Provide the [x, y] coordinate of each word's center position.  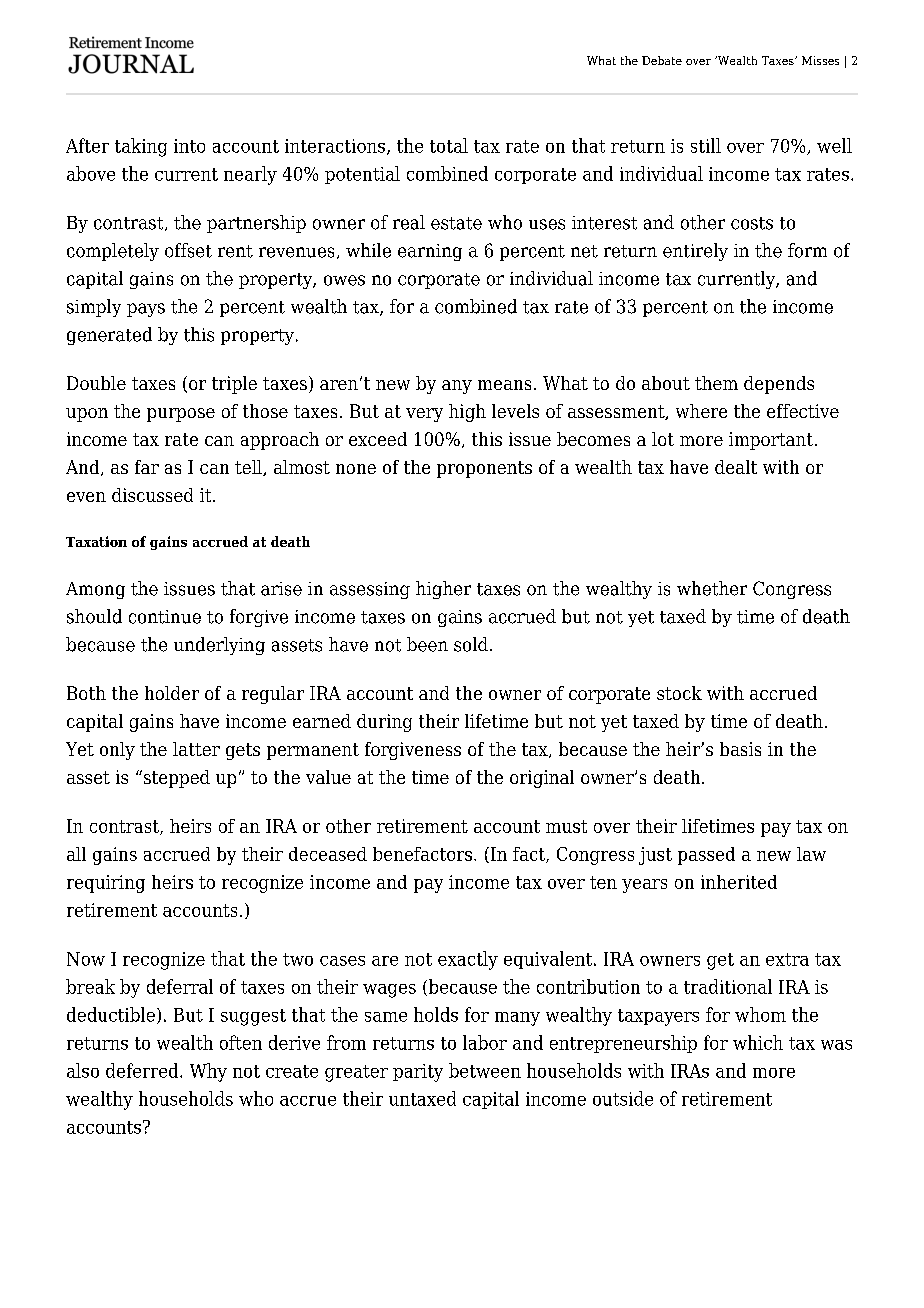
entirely [695, 252]
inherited [739, 882]
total [449, 145]
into [189, 146]
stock [679, 693]
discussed [152, 495]
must [566, 826]
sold [471, 644]
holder [172, 693]
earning [430, 252]
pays [146, 310]
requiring [106, 884]
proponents [484, 469]
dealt [736, 467]
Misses [820, 60]
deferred [143, 1070]
